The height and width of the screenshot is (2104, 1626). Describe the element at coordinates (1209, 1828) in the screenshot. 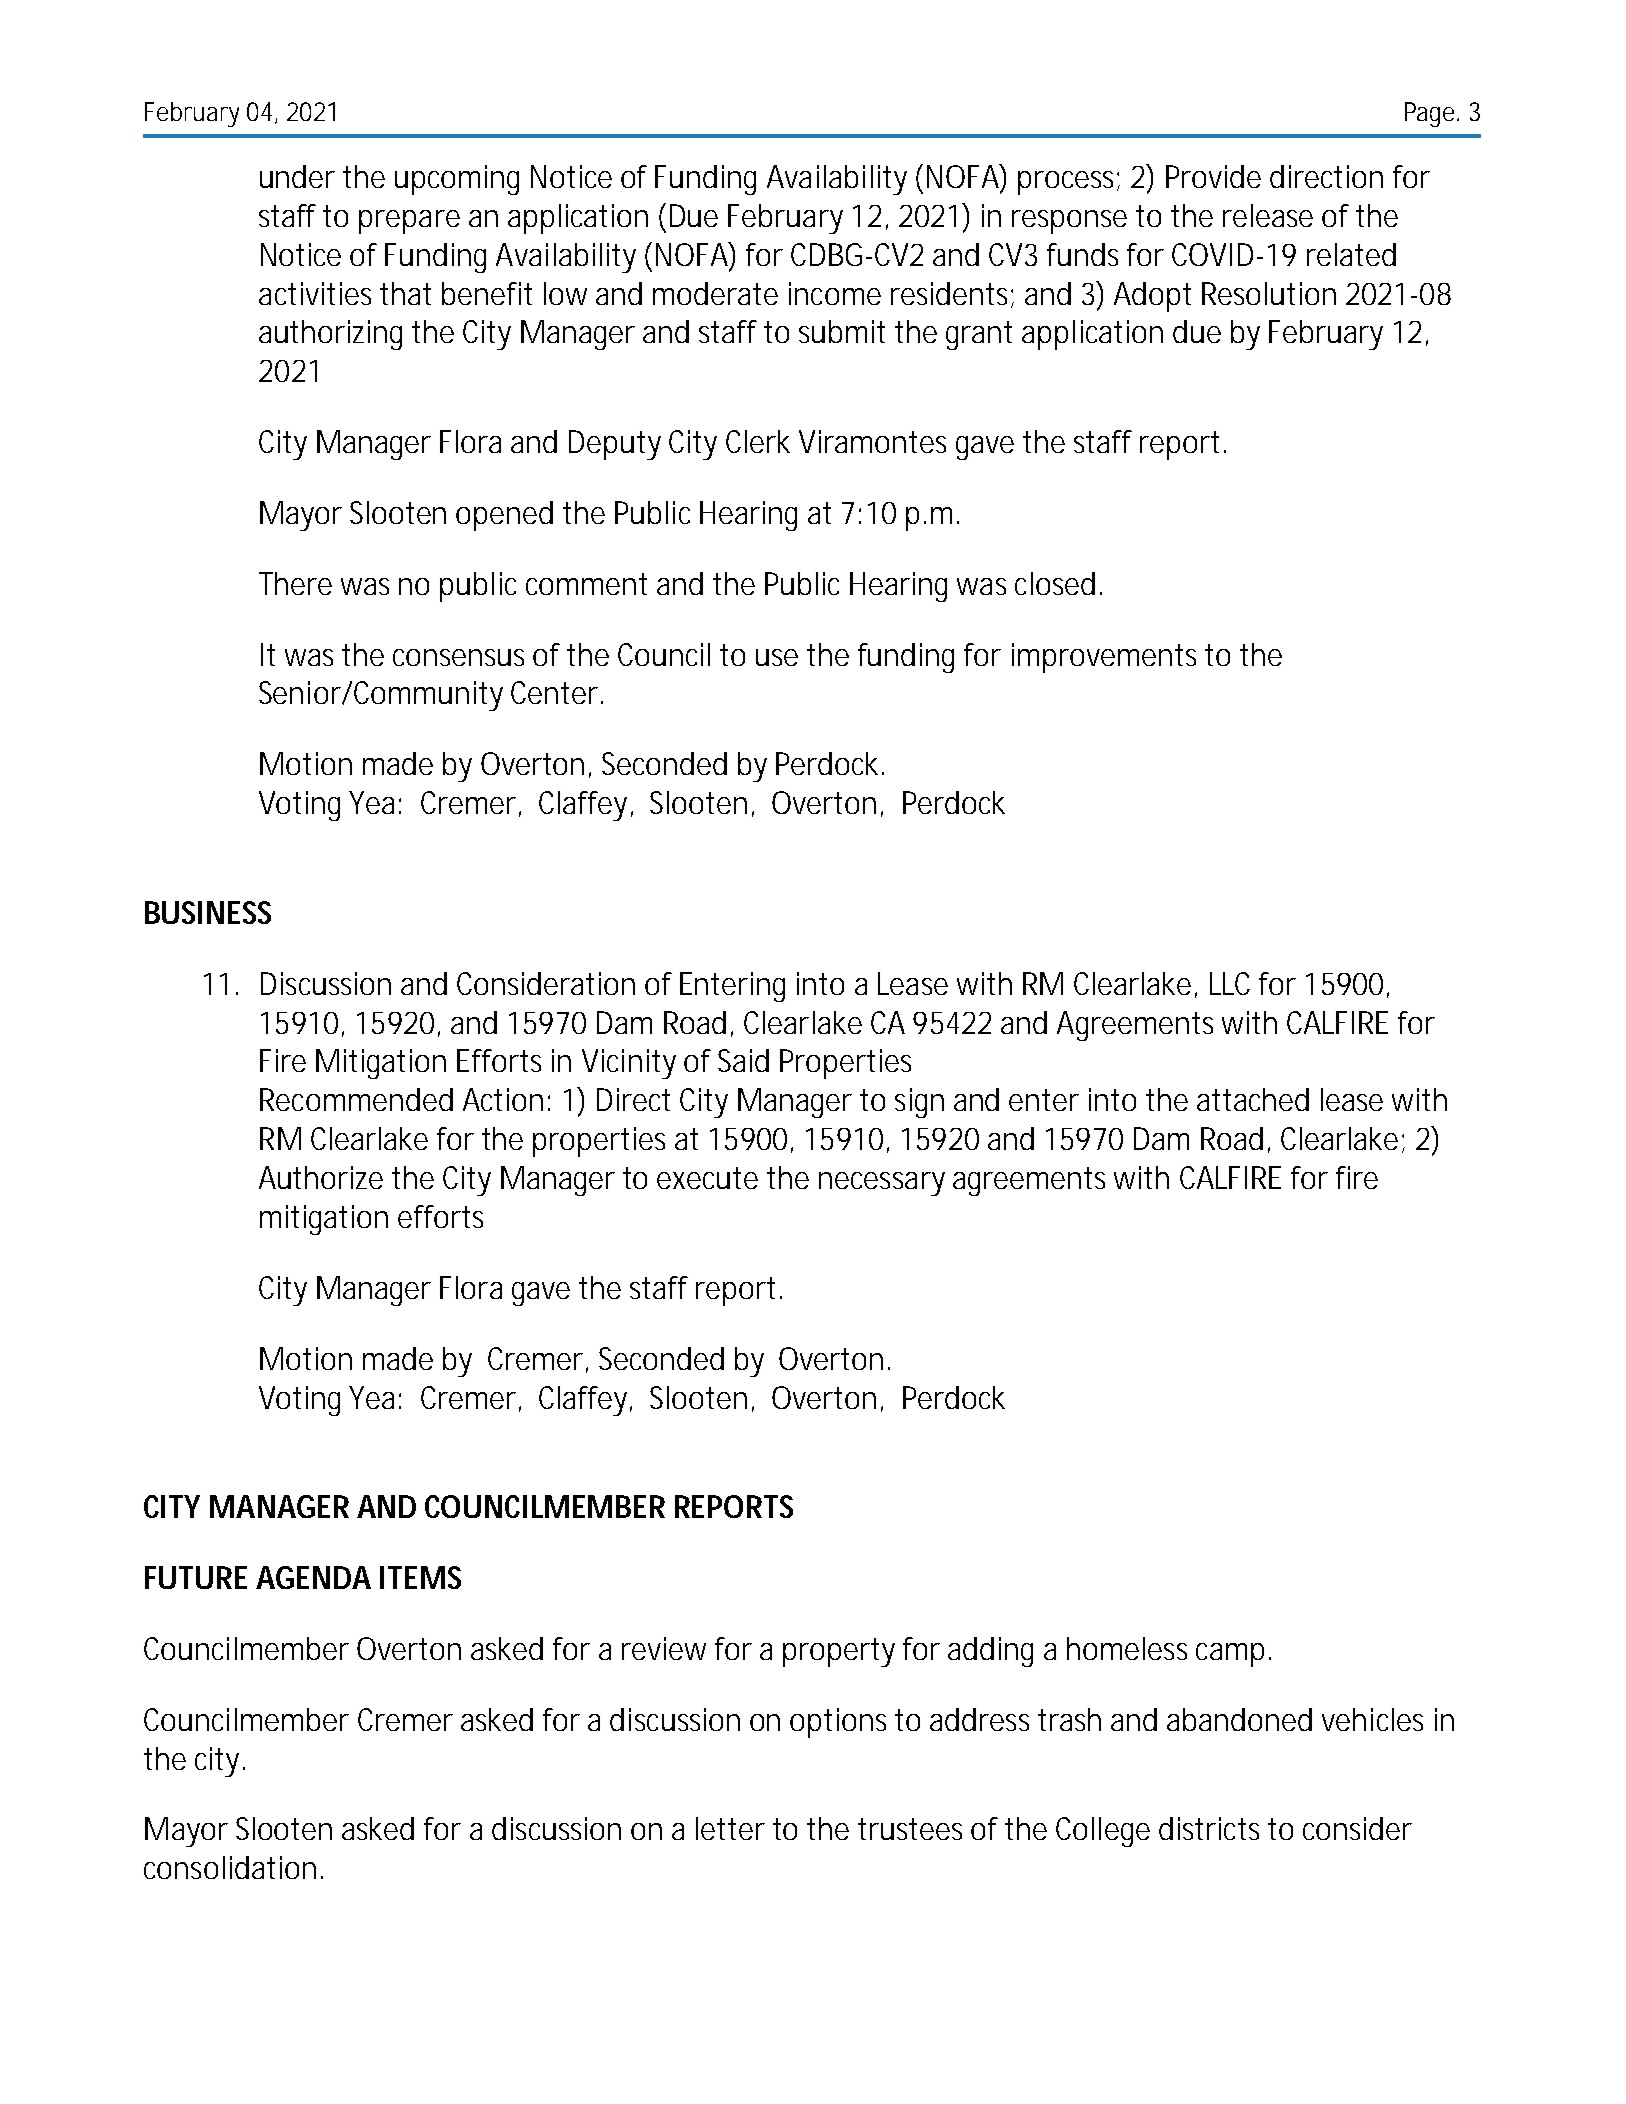

I see `districts` at that location.
